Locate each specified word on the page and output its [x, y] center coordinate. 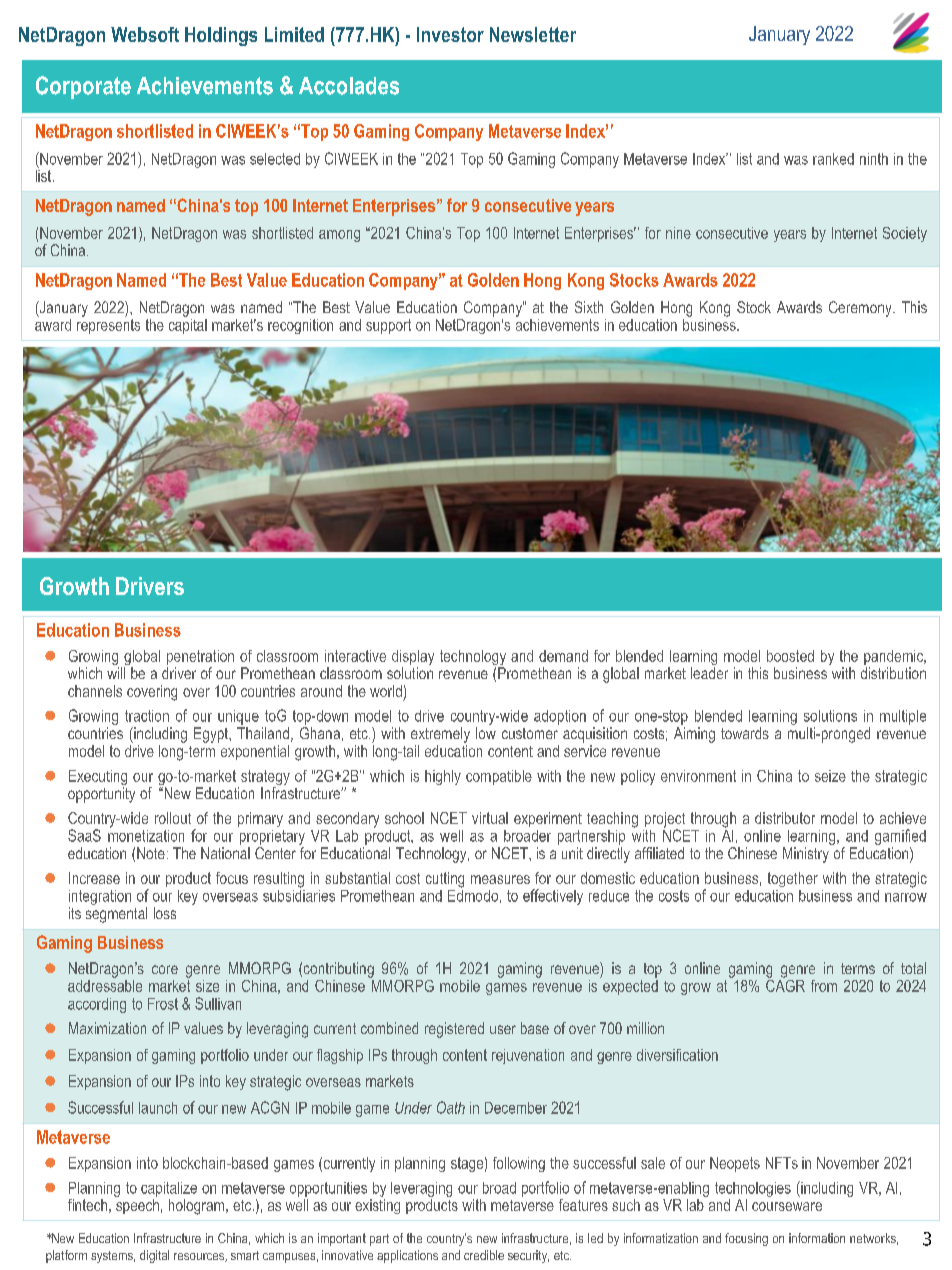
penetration [200, 657]
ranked [833, 159]
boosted [790, 656]
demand [563, 656]
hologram [198, 1207]
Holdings [221, 36]
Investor [450, 34]
